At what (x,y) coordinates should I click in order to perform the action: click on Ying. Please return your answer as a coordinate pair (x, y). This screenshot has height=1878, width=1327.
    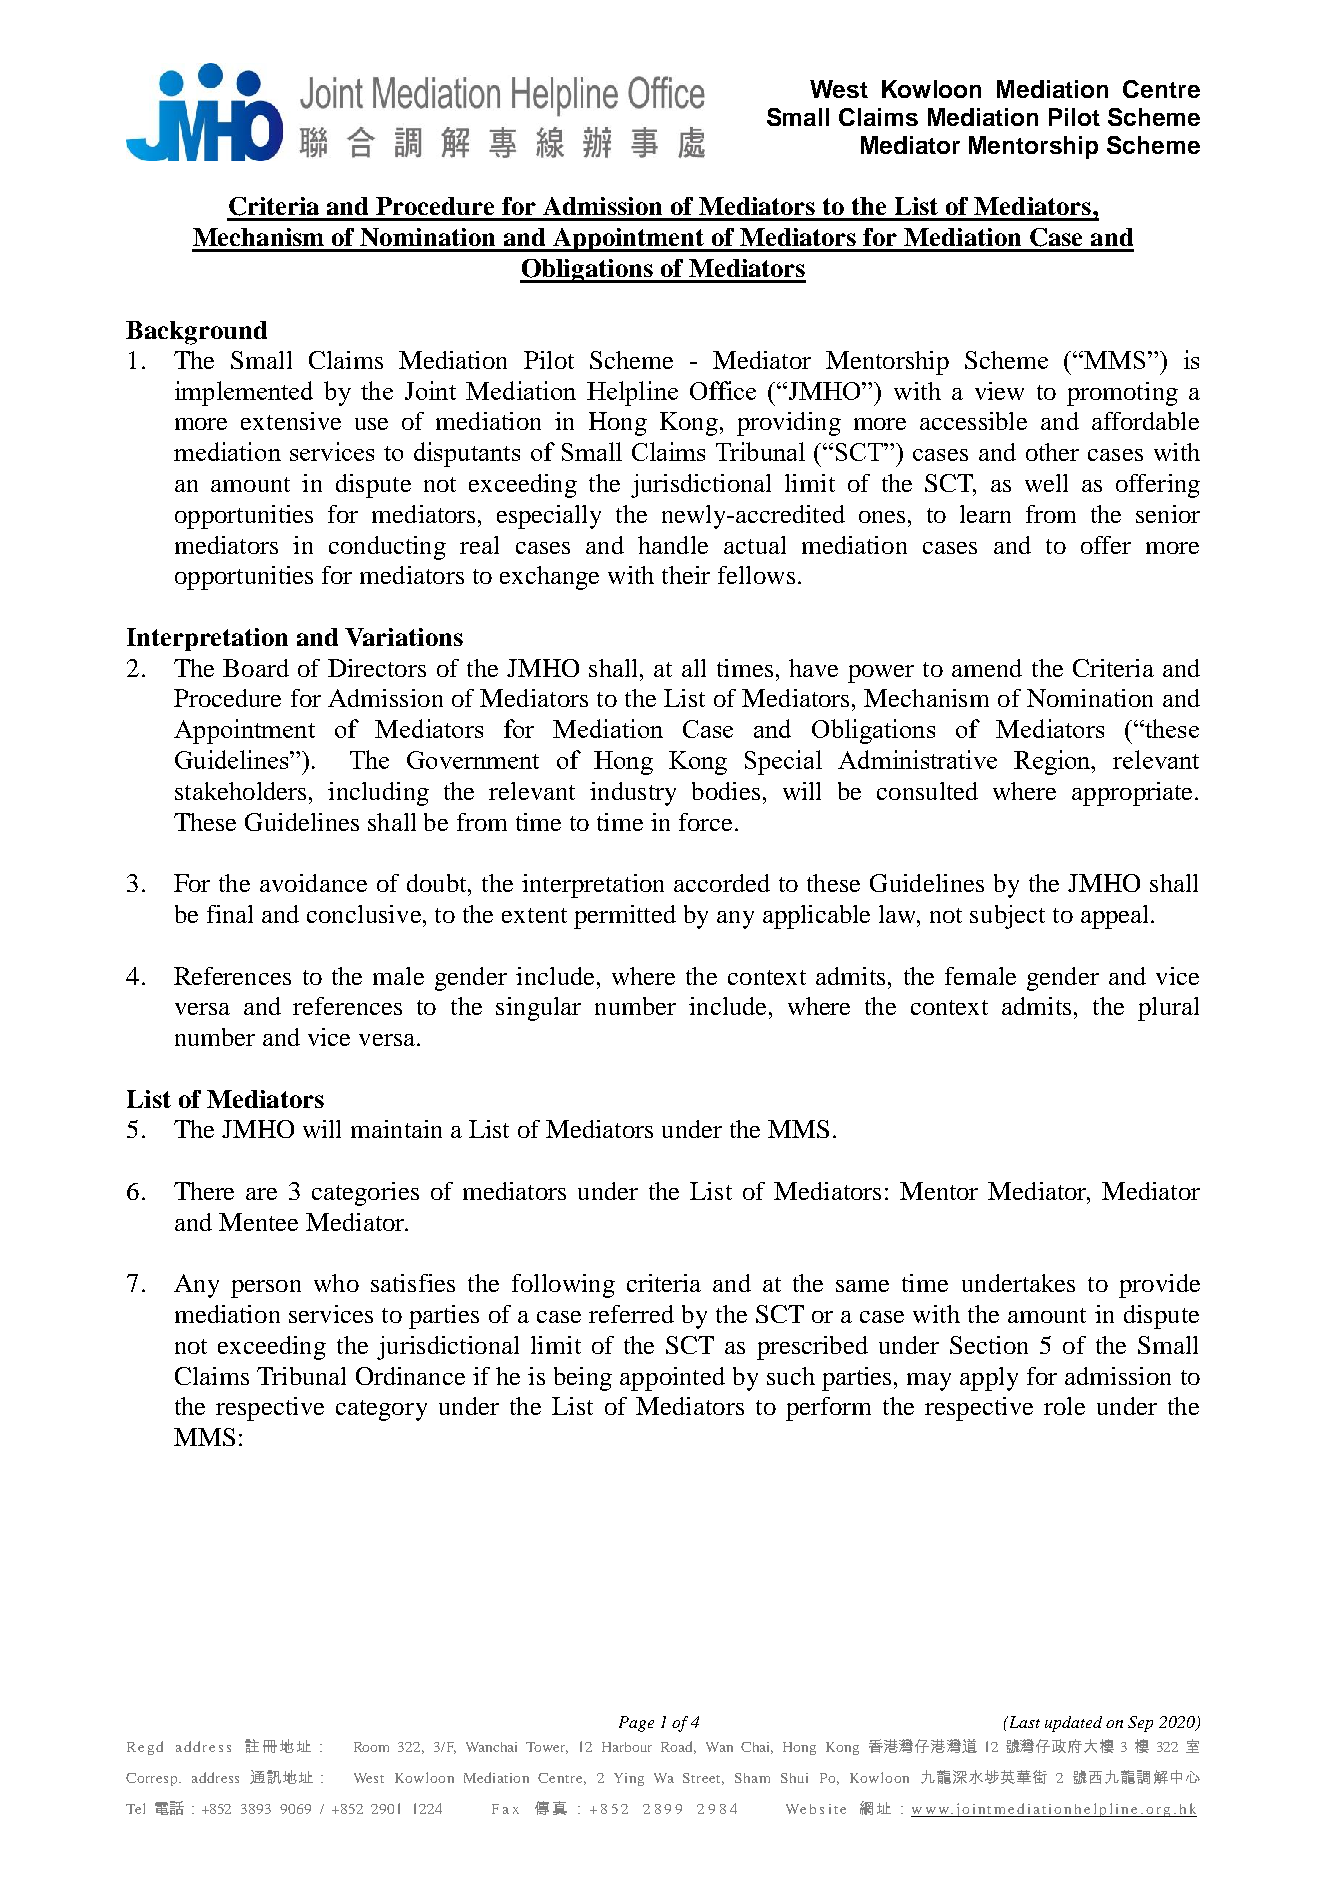
    Looking at the image, I should click on (629, 1779).
